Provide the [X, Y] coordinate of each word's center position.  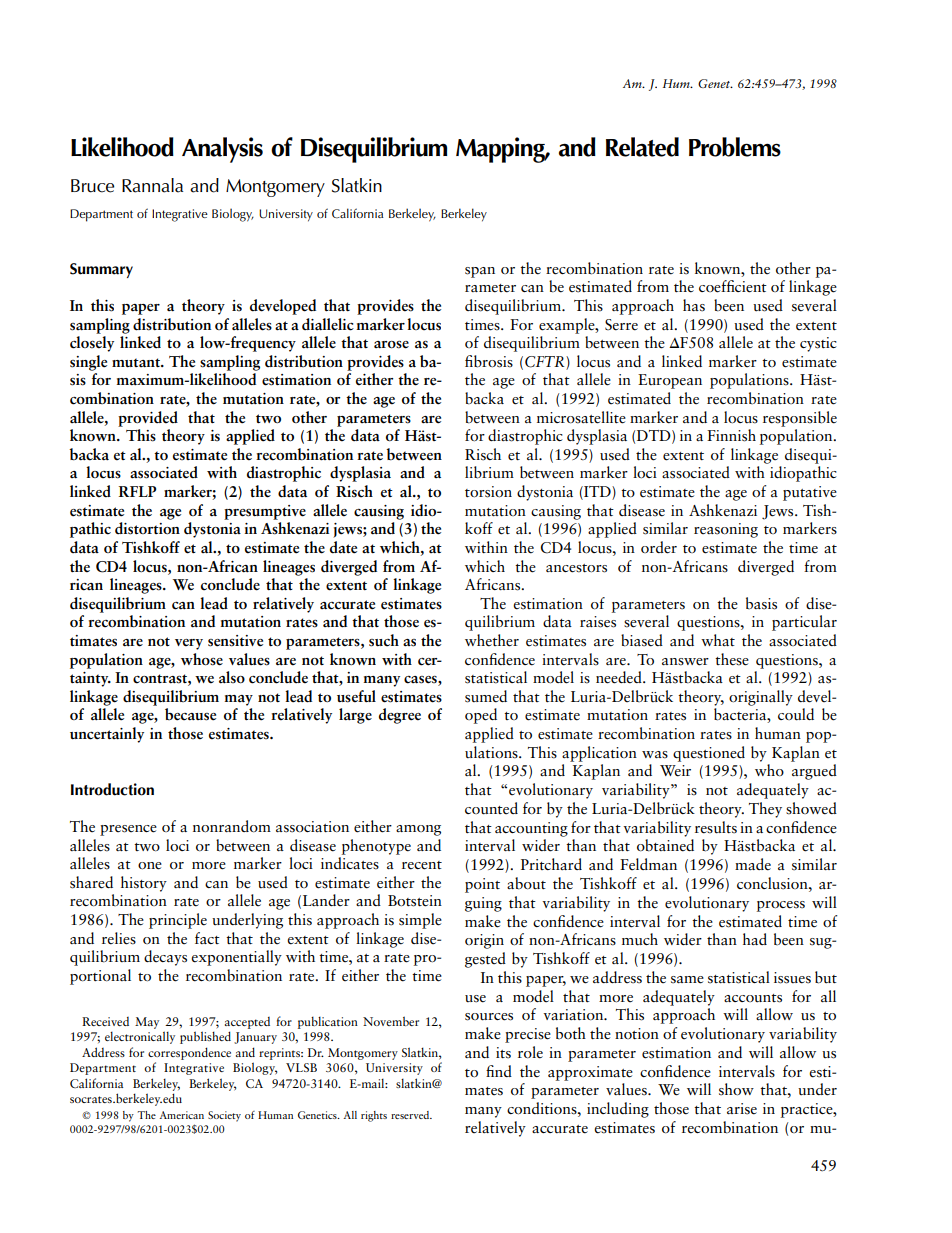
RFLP [137, 491]
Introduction [112, 789]
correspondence [189, 1053]
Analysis [222, 150]
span [480, 272]
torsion [488, 492]
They [765, 810]
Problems [735, 147]
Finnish [731, 435]
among [418, 830]
